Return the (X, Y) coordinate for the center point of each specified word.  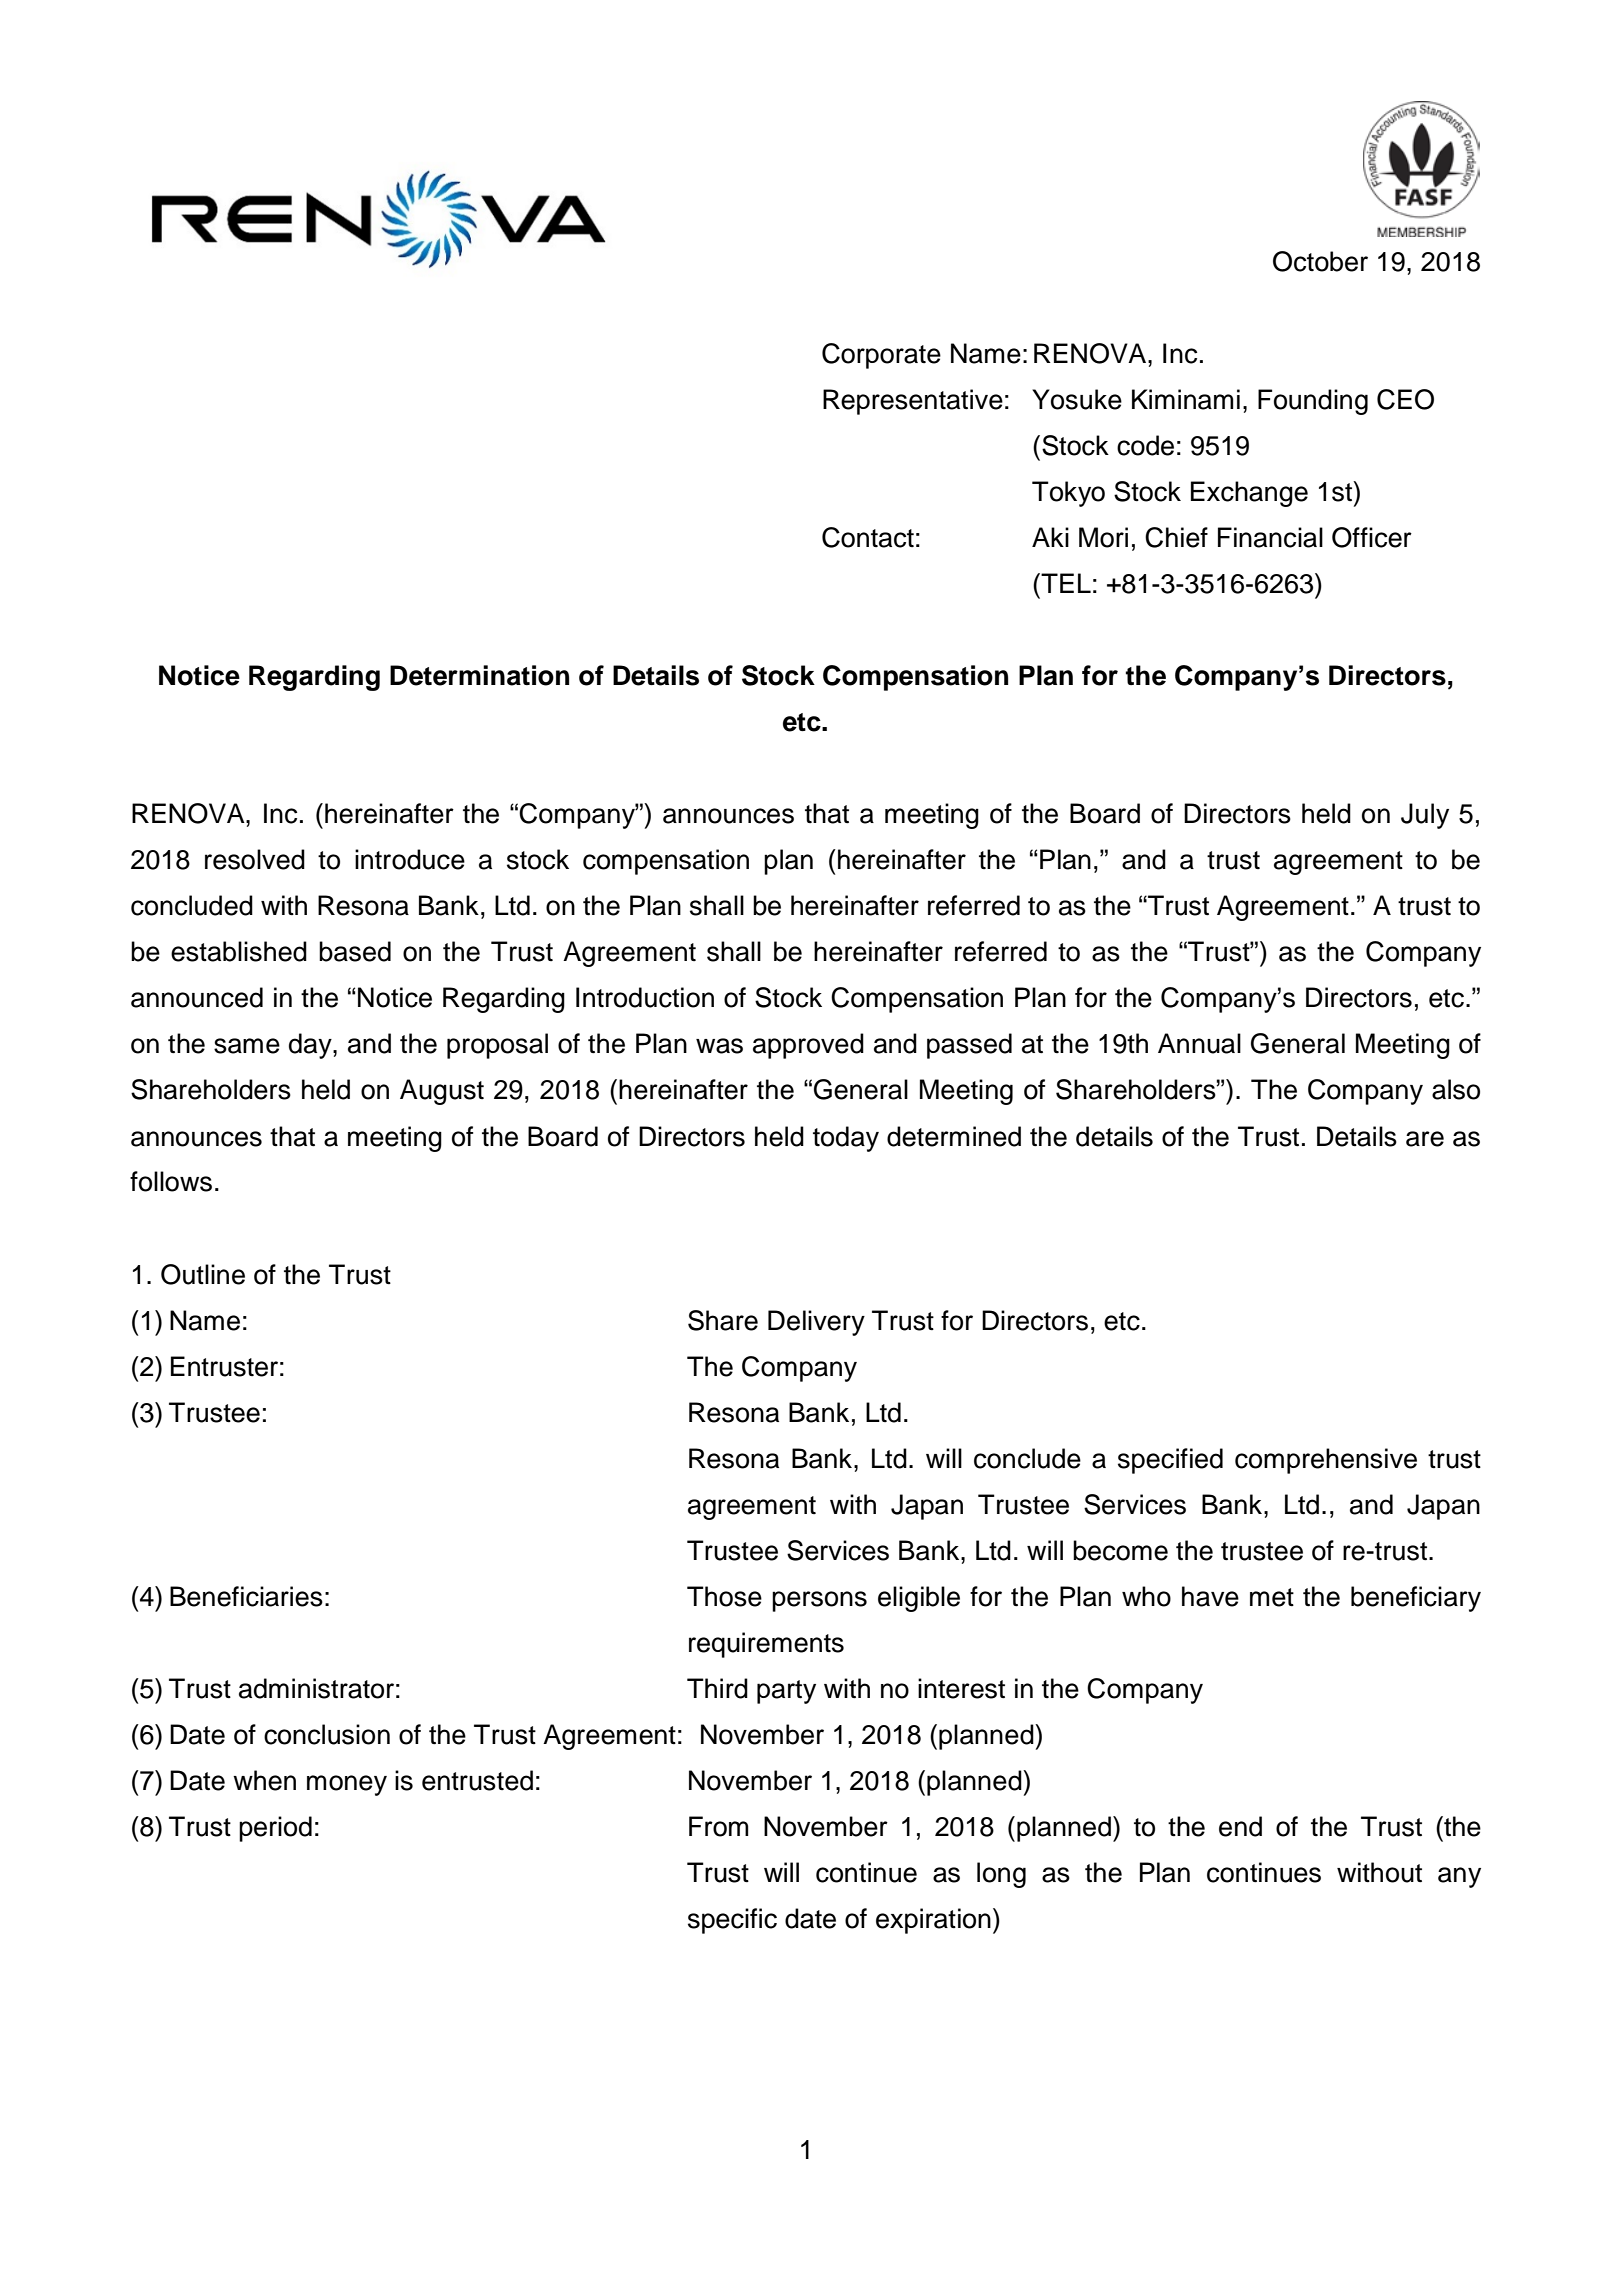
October (1320, 261)
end (1240, 1826)
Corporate (881, 356)
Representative (913, 402)
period (275, 1829)
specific (732, 1921)
